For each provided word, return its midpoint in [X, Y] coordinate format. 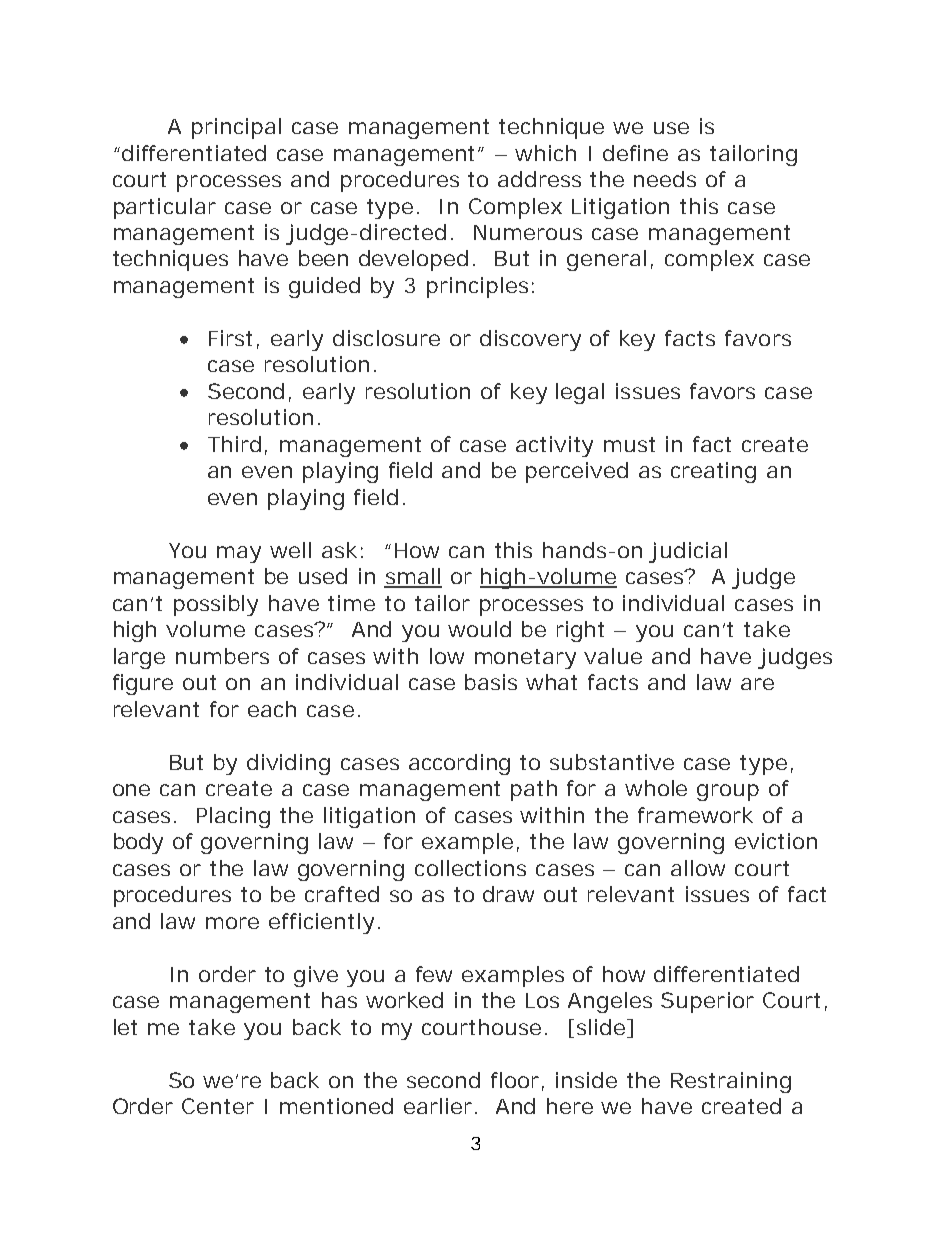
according [459, 764]
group [728, 792]
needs [665, 179]
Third [234, 444]
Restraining [731, 1082]
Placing [233, 817]
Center [218, 1106]
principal [236, 128]
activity [554, 446]
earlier [440, 1106]
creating [713, 472]
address [539, 179]
